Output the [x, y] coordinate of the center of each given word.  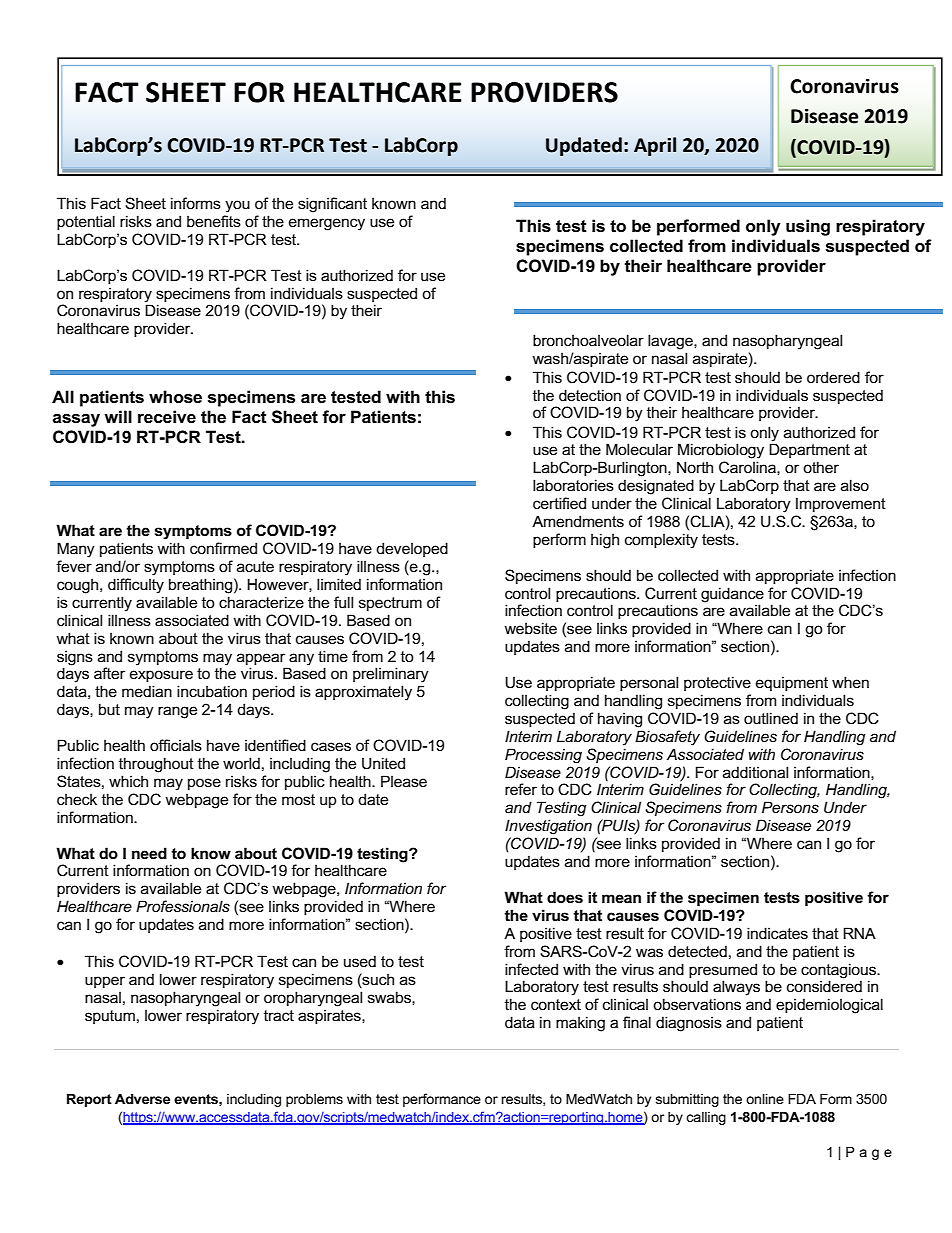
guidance [732, 595]
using [808, 227]
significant [332, 205]
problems [314, 1100]
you [237, 206]
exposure [161, 676]
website [530, 628]
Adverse [142, 1099]
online [765, 1099]
